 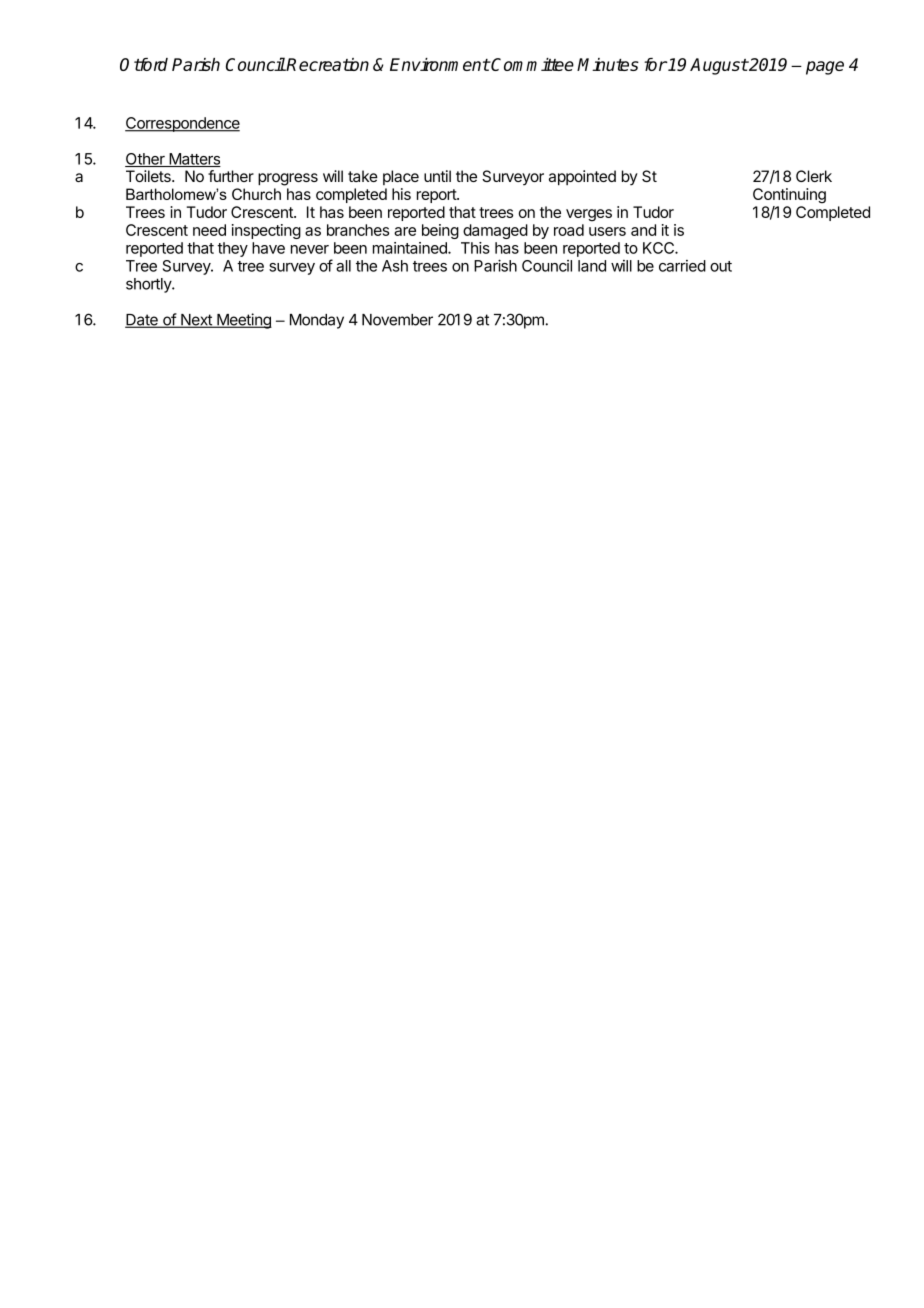 I want to click on damaged, so click(x=495, y=231).
